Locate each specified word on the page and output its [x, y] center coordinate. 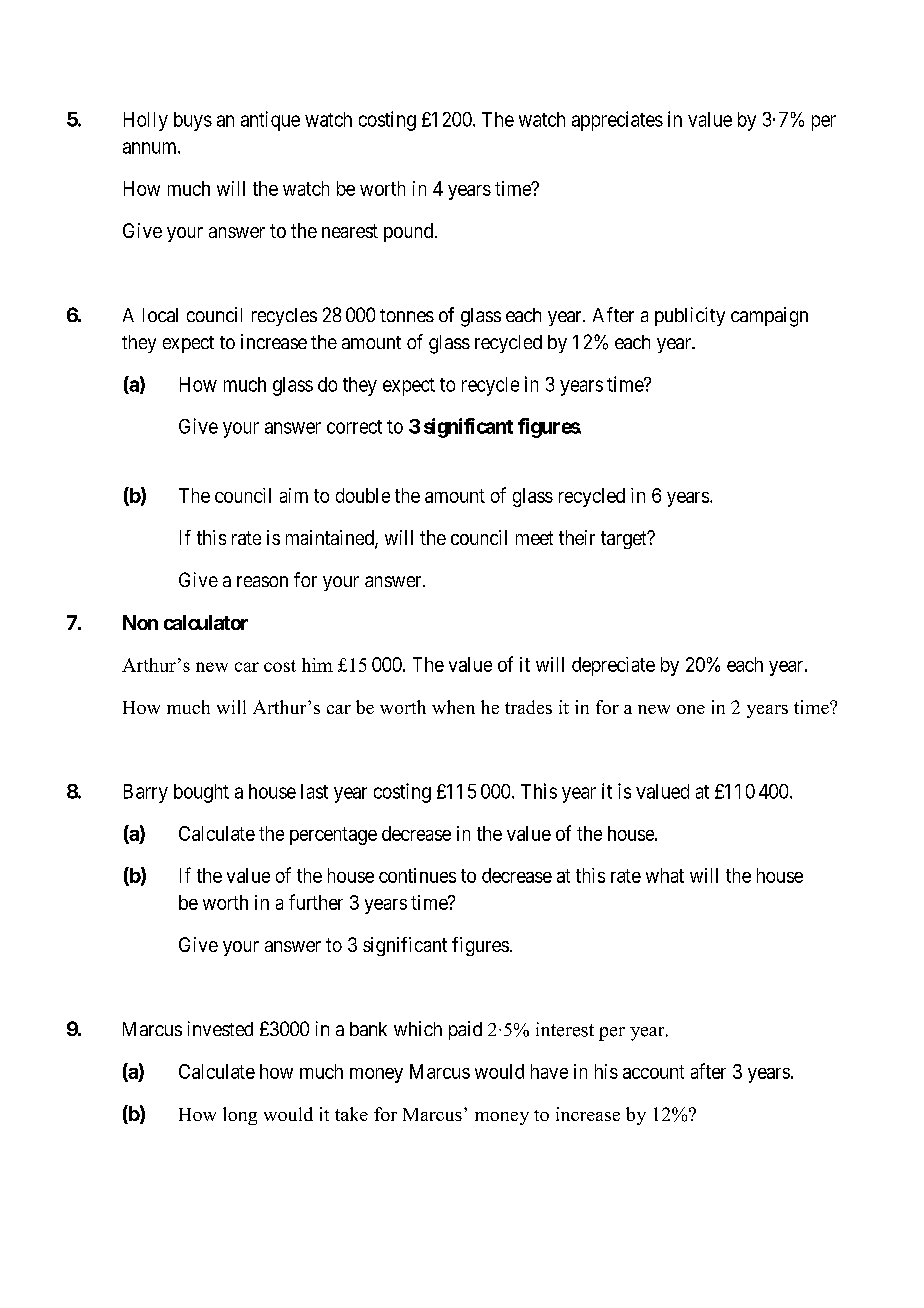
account [653, 1072]
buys [193, 121]
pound [410, 232]
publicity [690, 316]
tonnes [407, 315]
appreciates [617, 121]
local [160, 315]
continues [417, 875]
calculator [206, 622]
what [665, 875]
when [453, 707]
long [240, 1116]
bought [201, 793]
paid [465, 1030]
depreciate [613, 666]
